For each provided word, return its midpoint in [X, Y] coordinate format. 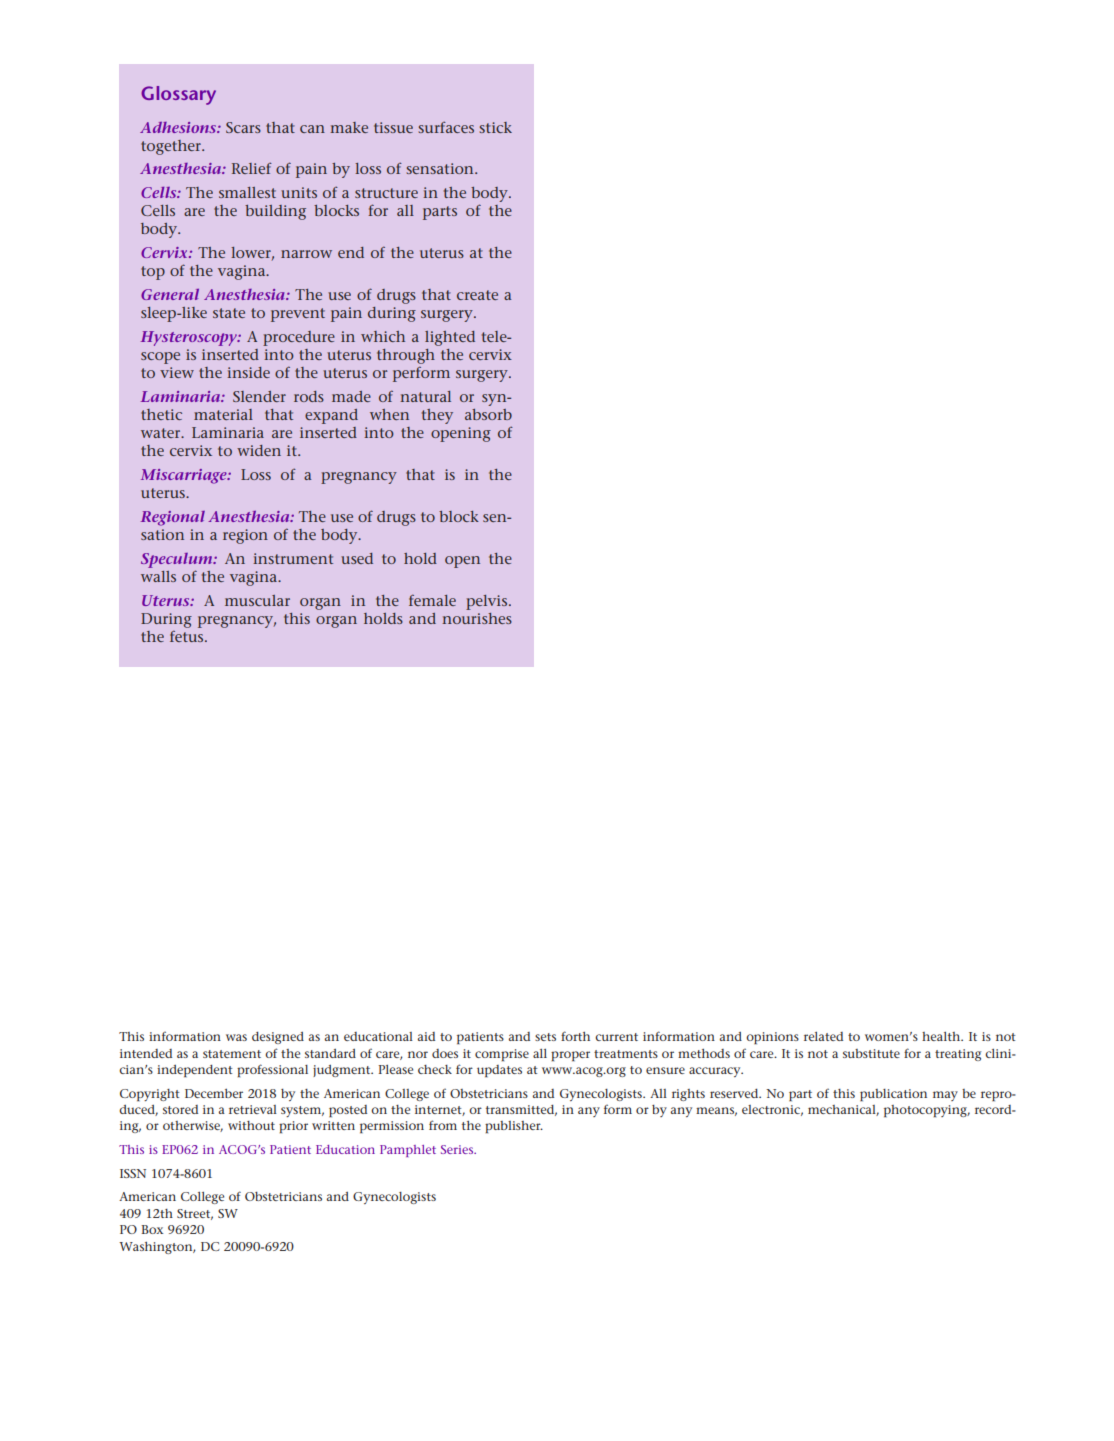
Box [152, 1229]
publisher [514, 1127]
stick [495, 127]
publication [893, 1095]
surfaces [446, 127]
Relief [252, 168]
